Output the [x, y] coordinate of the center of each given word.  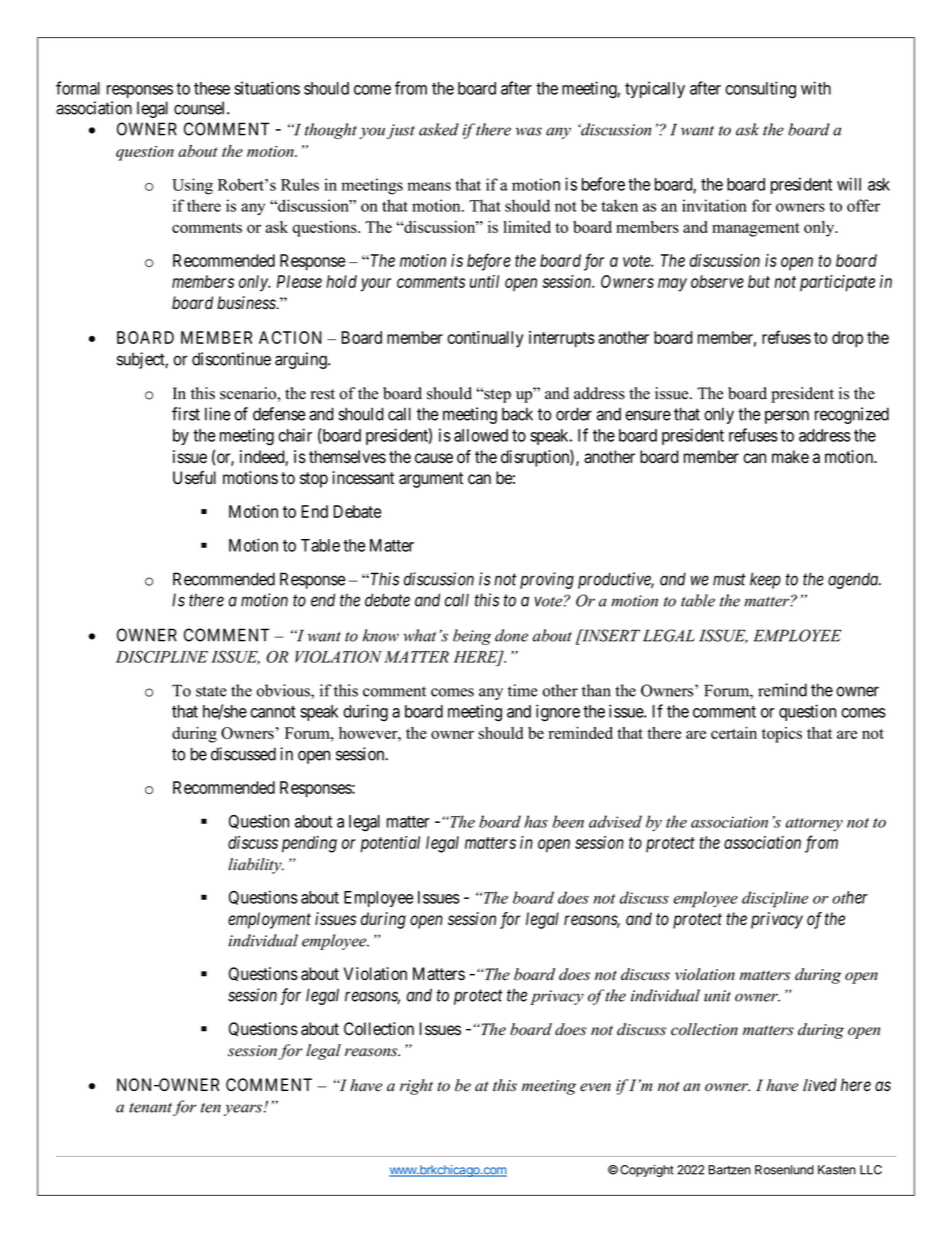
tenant [150, 1108]
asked [439, 129]
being [472, 637]
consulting [760, 90]
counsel [201, 108]
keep [765, 580]
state [211, 691]
